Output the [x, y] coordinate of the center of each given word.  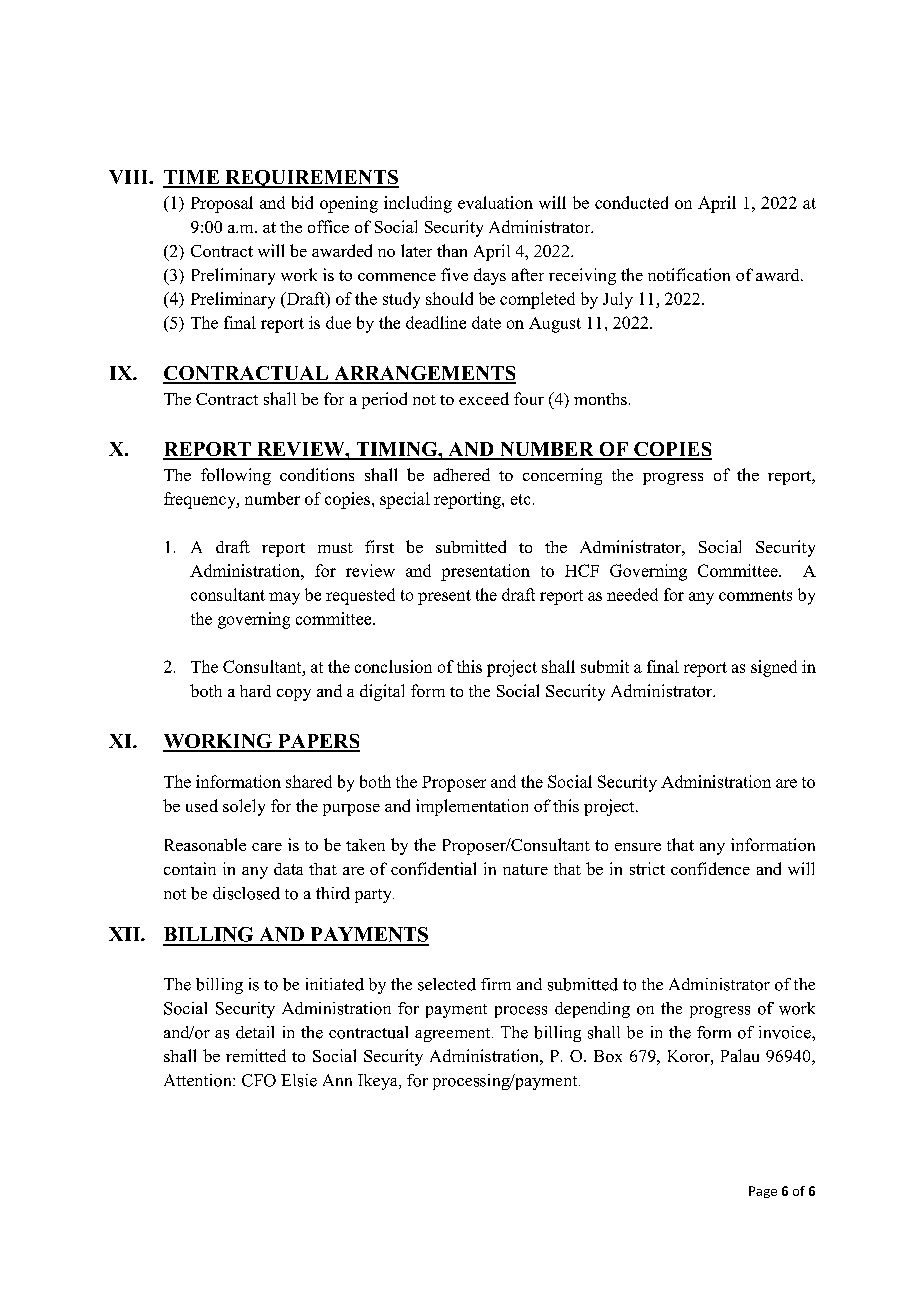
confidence [710, 868]
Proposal [222, 204]
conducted [631, 202]
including [418, 204]
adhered [462, 474]
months [600, 399]
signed [774, 668]
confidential [433, 868]
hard [255, 691]
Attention [199, 1080]
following [236, 476]
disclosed [246, 893]
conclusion [393, 666]
